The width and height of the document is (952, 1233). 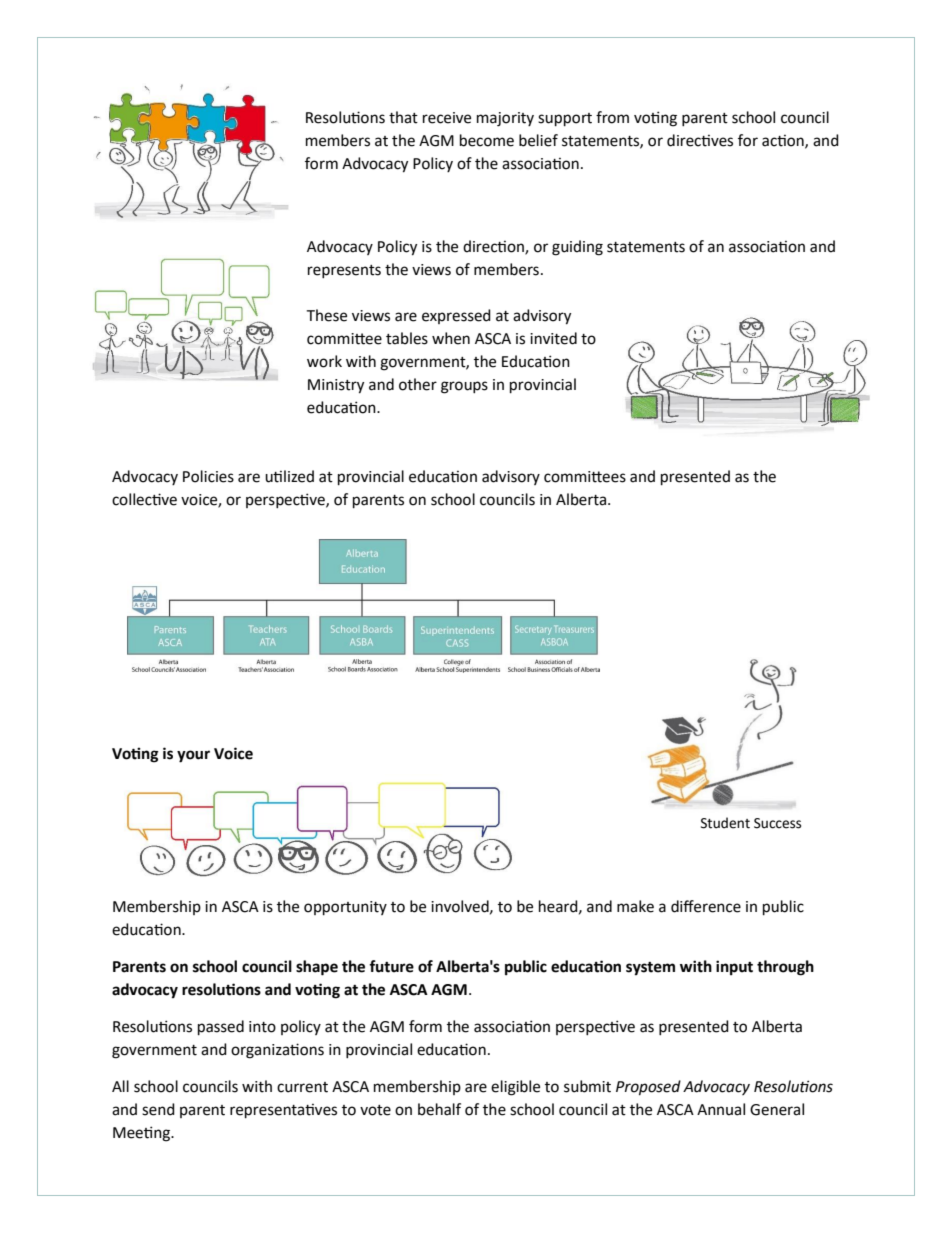 What do you see at coordinates (487, 140) in the document?
I see `become` at bounding box center [487, 140].
